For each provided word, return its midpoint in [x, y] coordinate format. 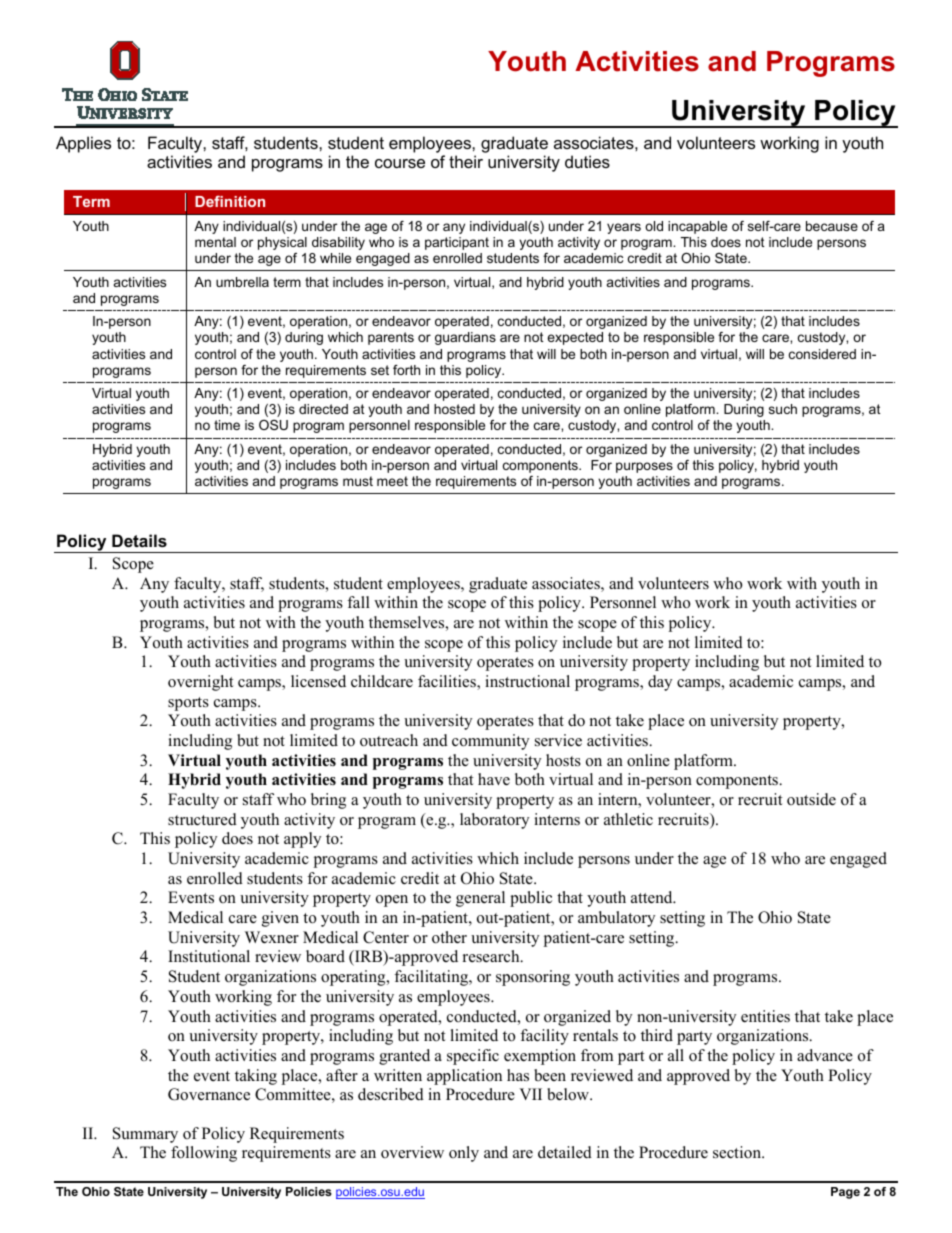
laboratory [494, 821]
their [466, 161]
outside [811, 799]
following [204, 1154]
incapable [697, 227]
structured [202, 819]
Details [139, 540]
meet [392, 481]
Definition [230, 201]
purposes [644, 467]
